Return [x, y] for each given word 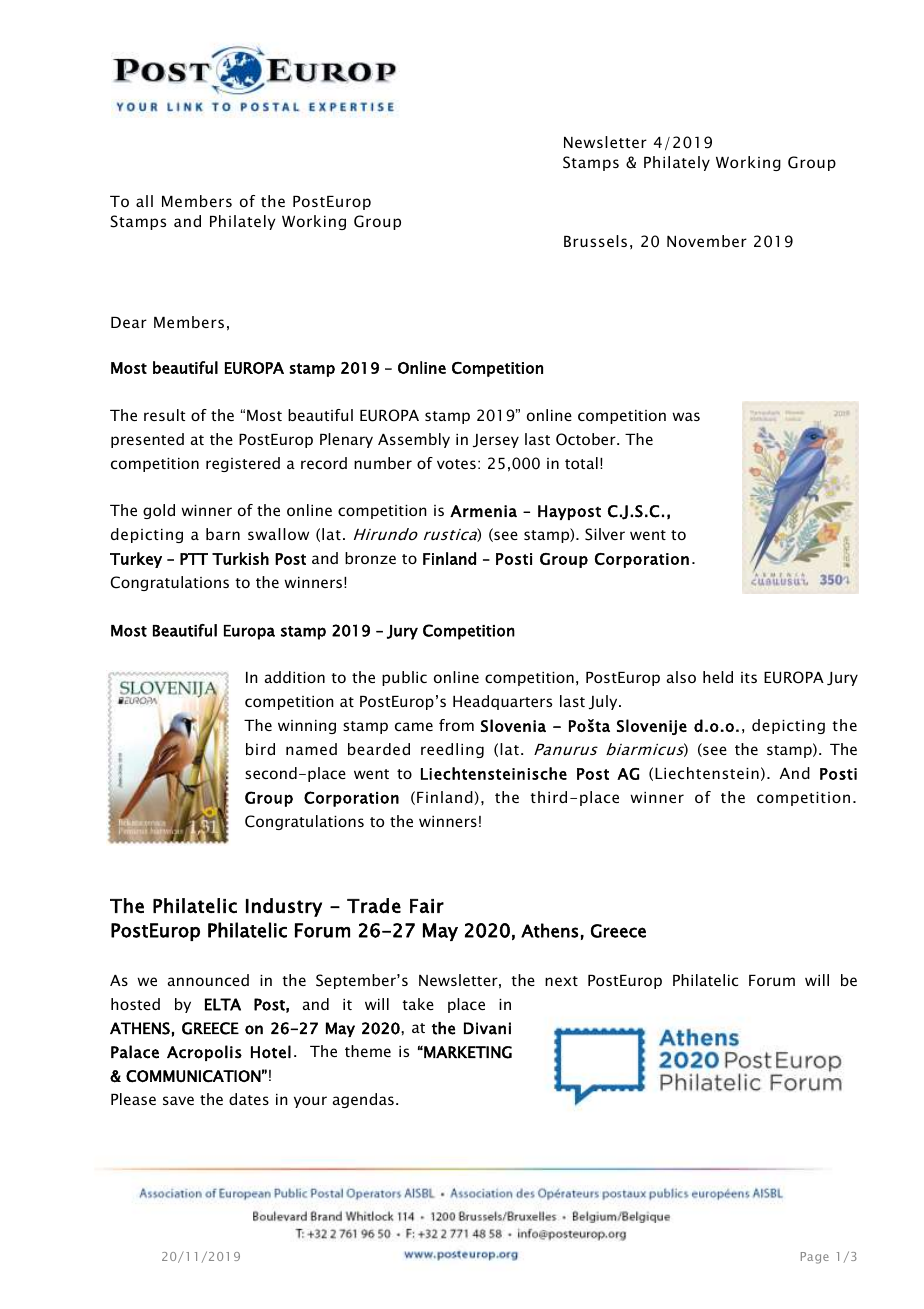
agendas [363, 1100]
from [456, 725]
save [178, 1100]
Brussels [595, 241]
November [707, 241]
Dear [129, 322]
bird [260, 749]
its [749, 677]
